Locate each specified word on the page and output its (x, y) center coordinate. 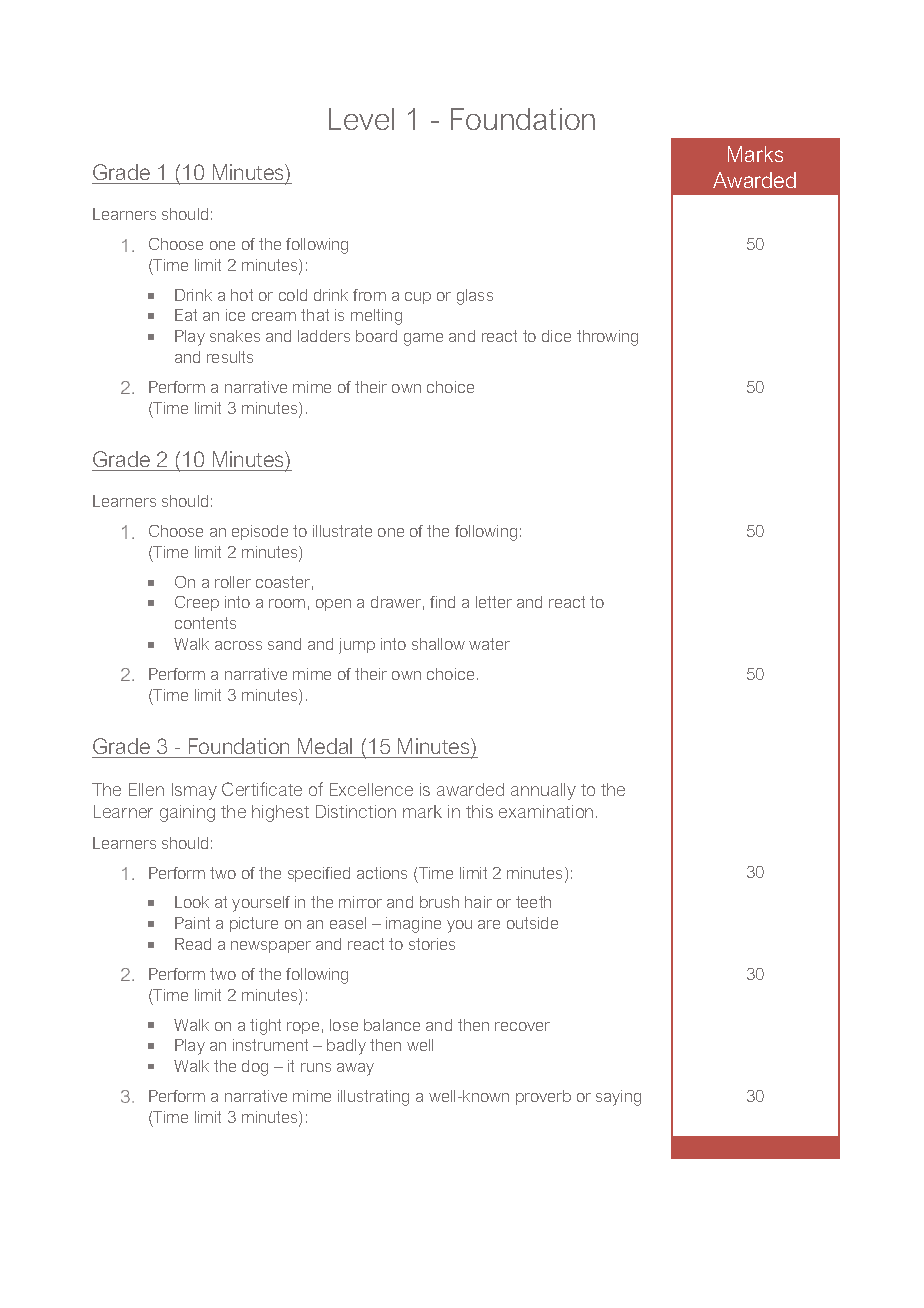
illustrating (373, 1098)
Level (361, 119)
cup (418, 298)
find (442, 602)
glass (475, 297)
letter (494, 602)
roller (233, 582)
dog (255, 1068)
